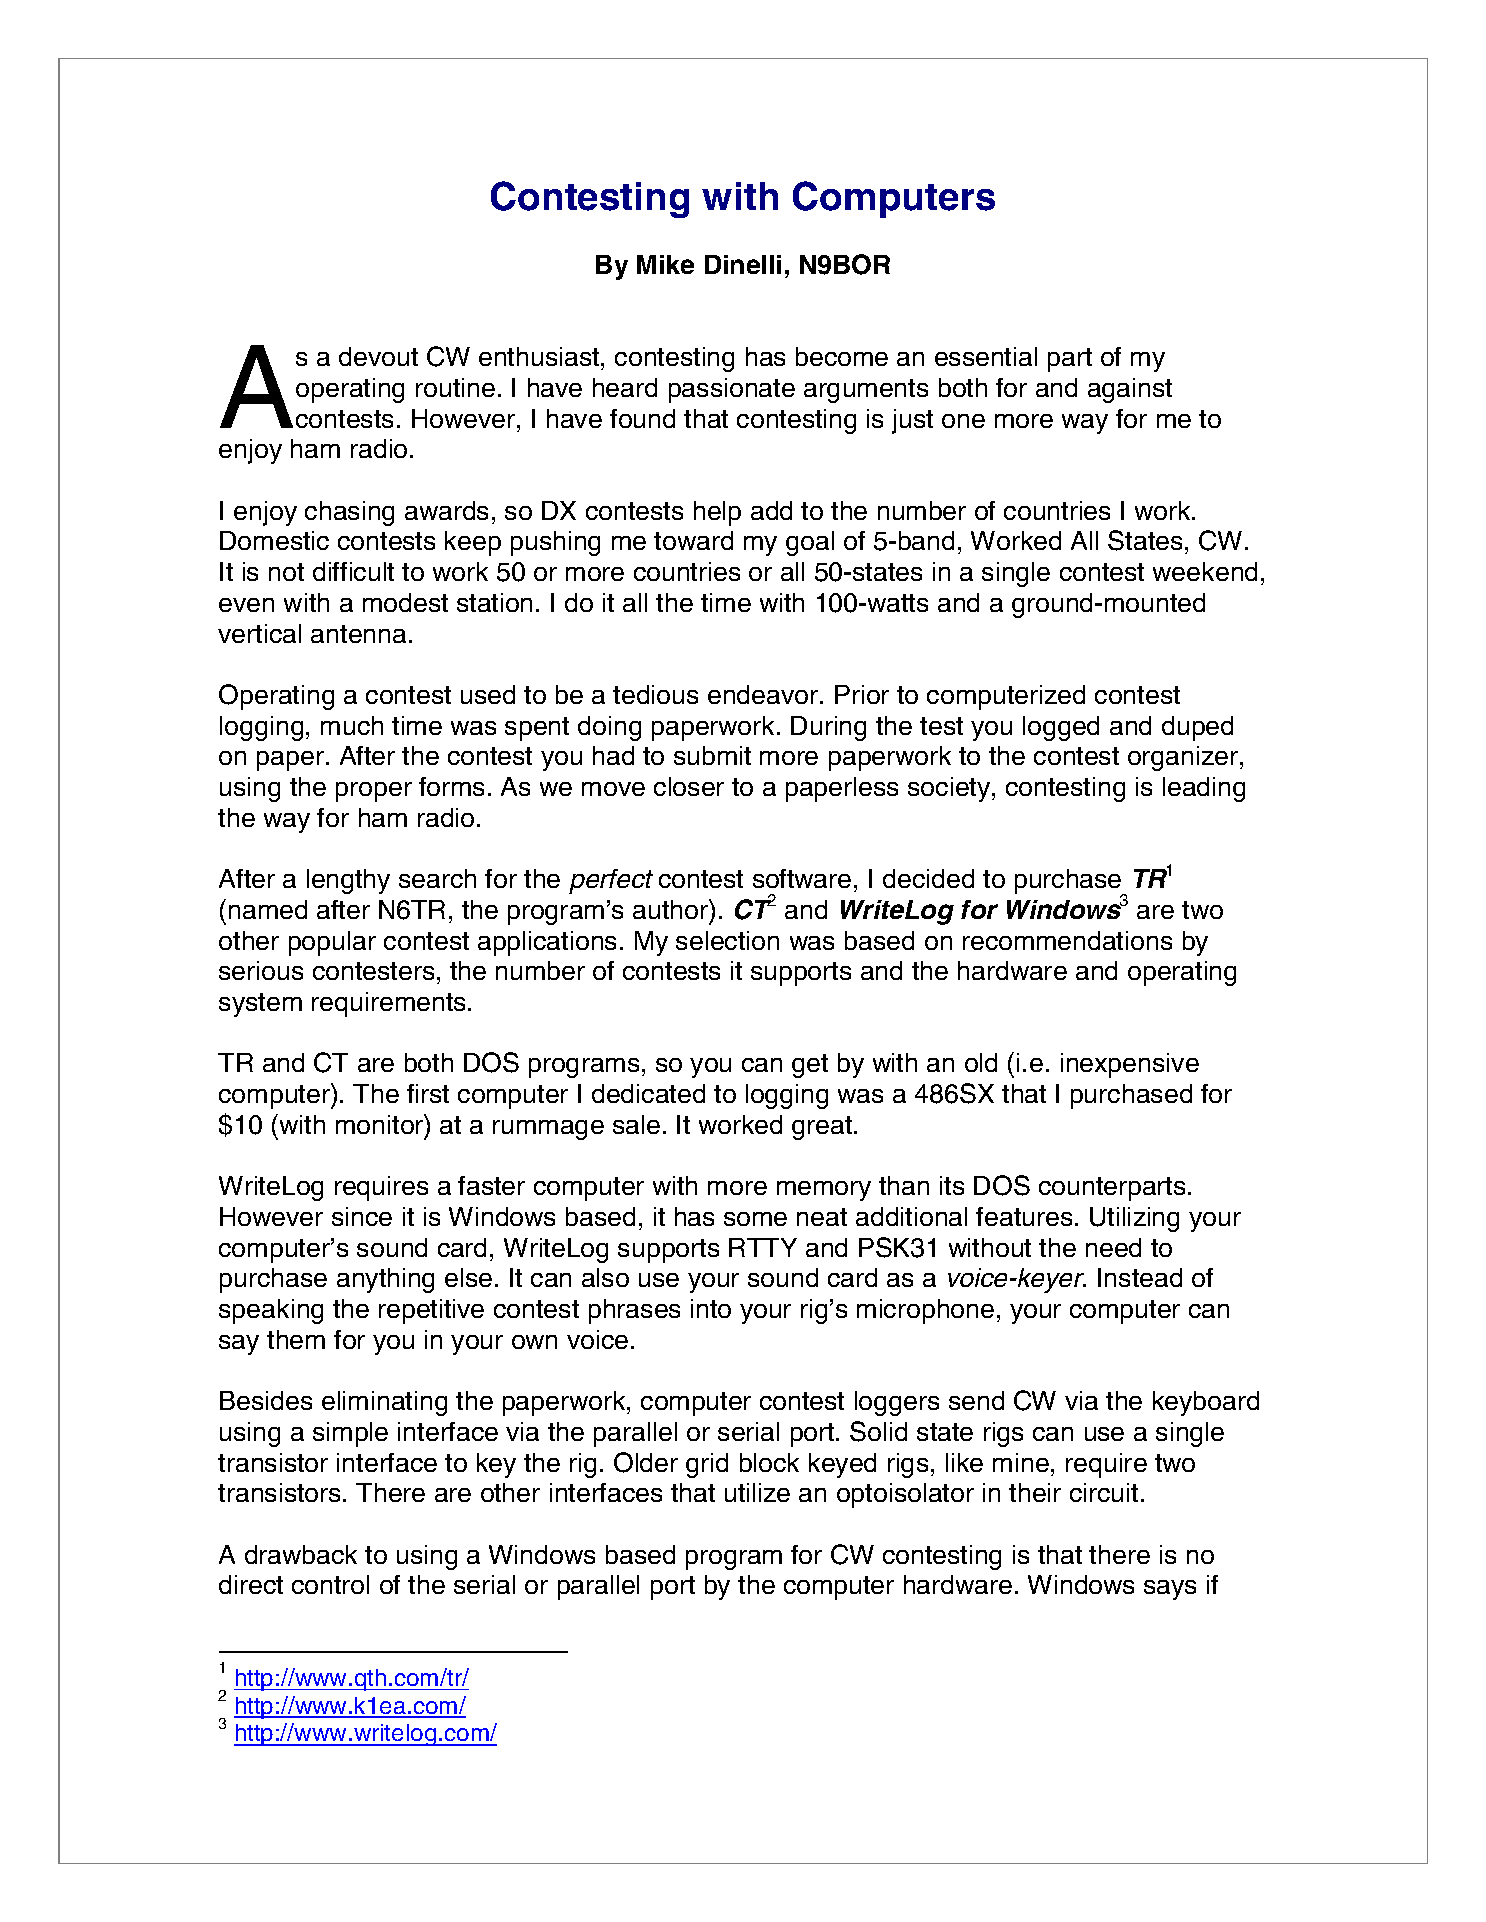 The height and width of the page is (1922, 1486). Describe the element at coordinates (428, 1093) in the page. I see `first` at that location.
